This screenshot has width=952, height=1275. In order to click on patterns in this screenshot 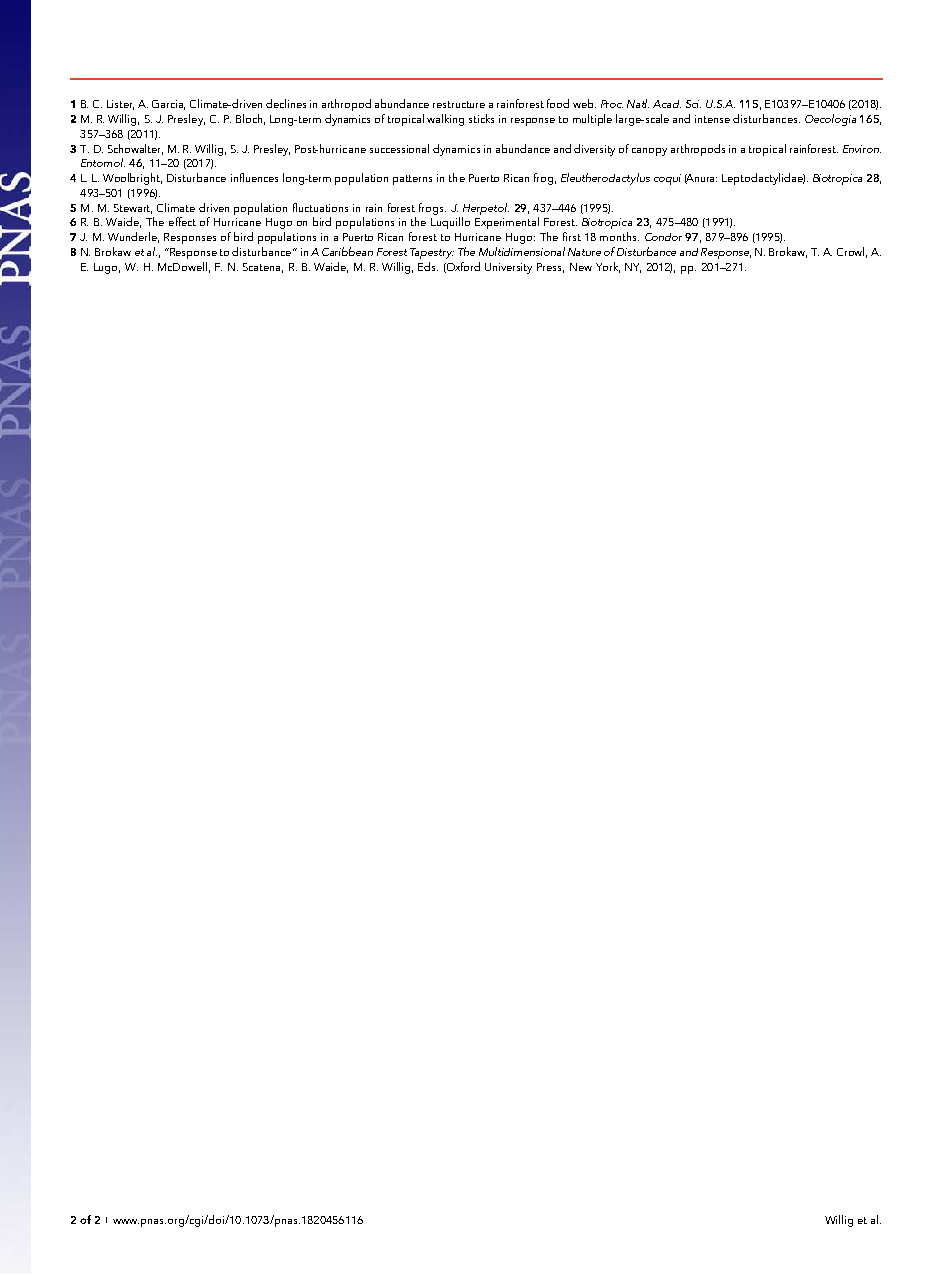, I will do `click(412, 180)`.
